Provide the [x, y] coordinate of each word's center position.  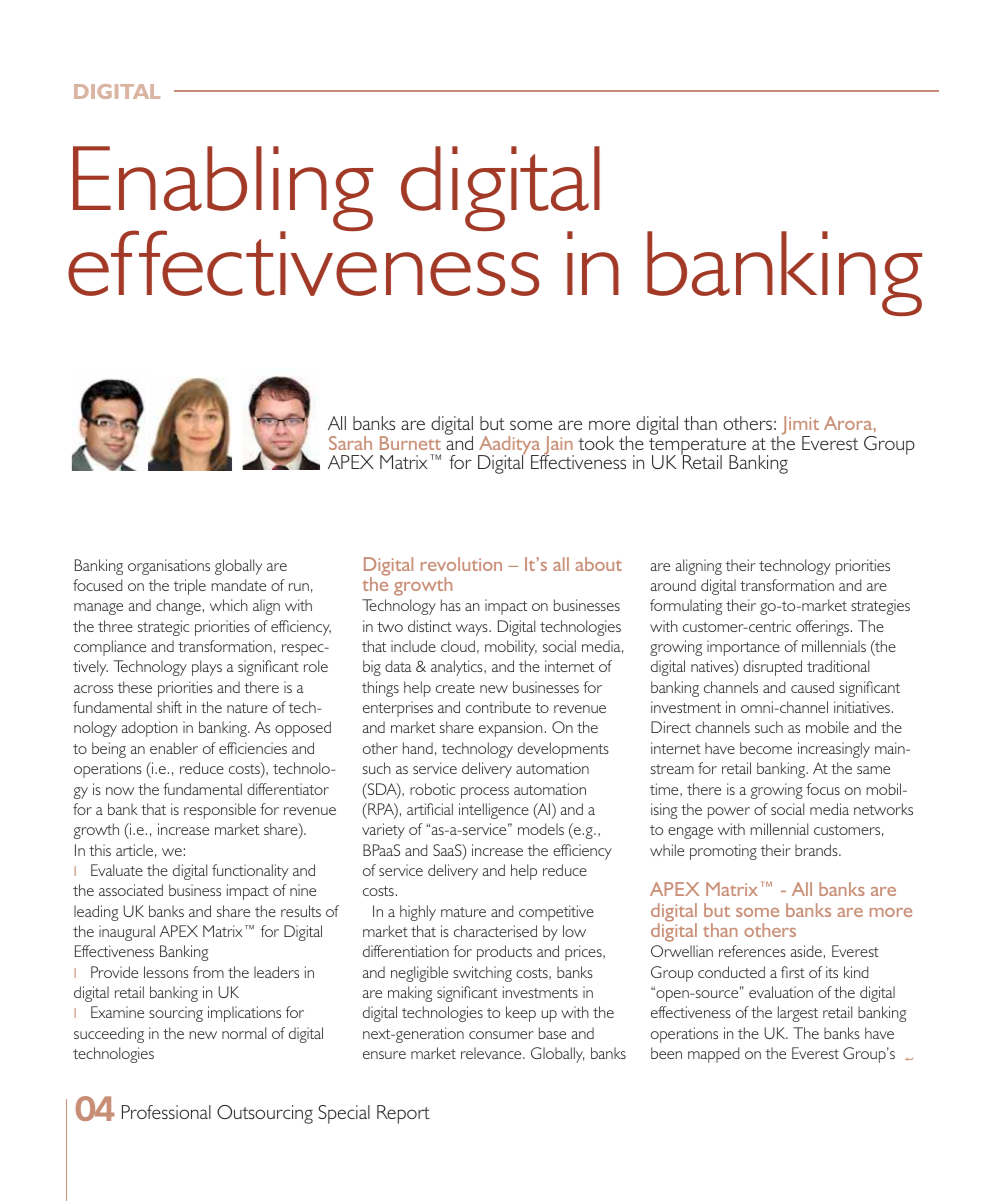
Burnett [410, 443]
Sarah [350, 443]
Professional [166, 1112]
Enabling [223, 190]
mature [463, 912]
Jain [558, 446]
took [596, 443]
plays [207, 668]
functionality [250, 872]
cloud [458, 646]
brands [817, 850]
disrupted [772, 668]
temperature [697, 447]
